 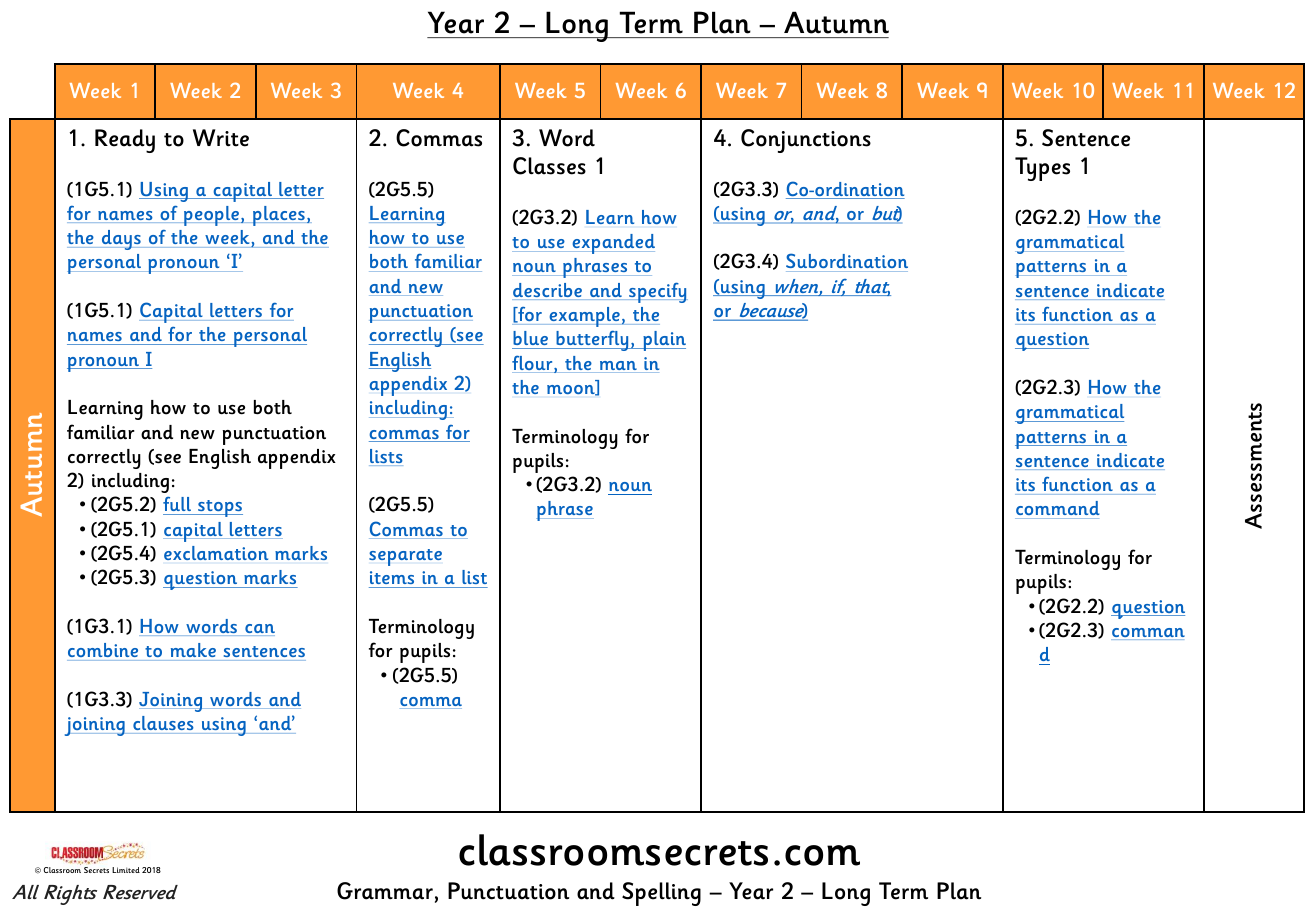 What do you see at coordinates (121, 240) in the page?
I see `days` at bounding box center [121, 240].
